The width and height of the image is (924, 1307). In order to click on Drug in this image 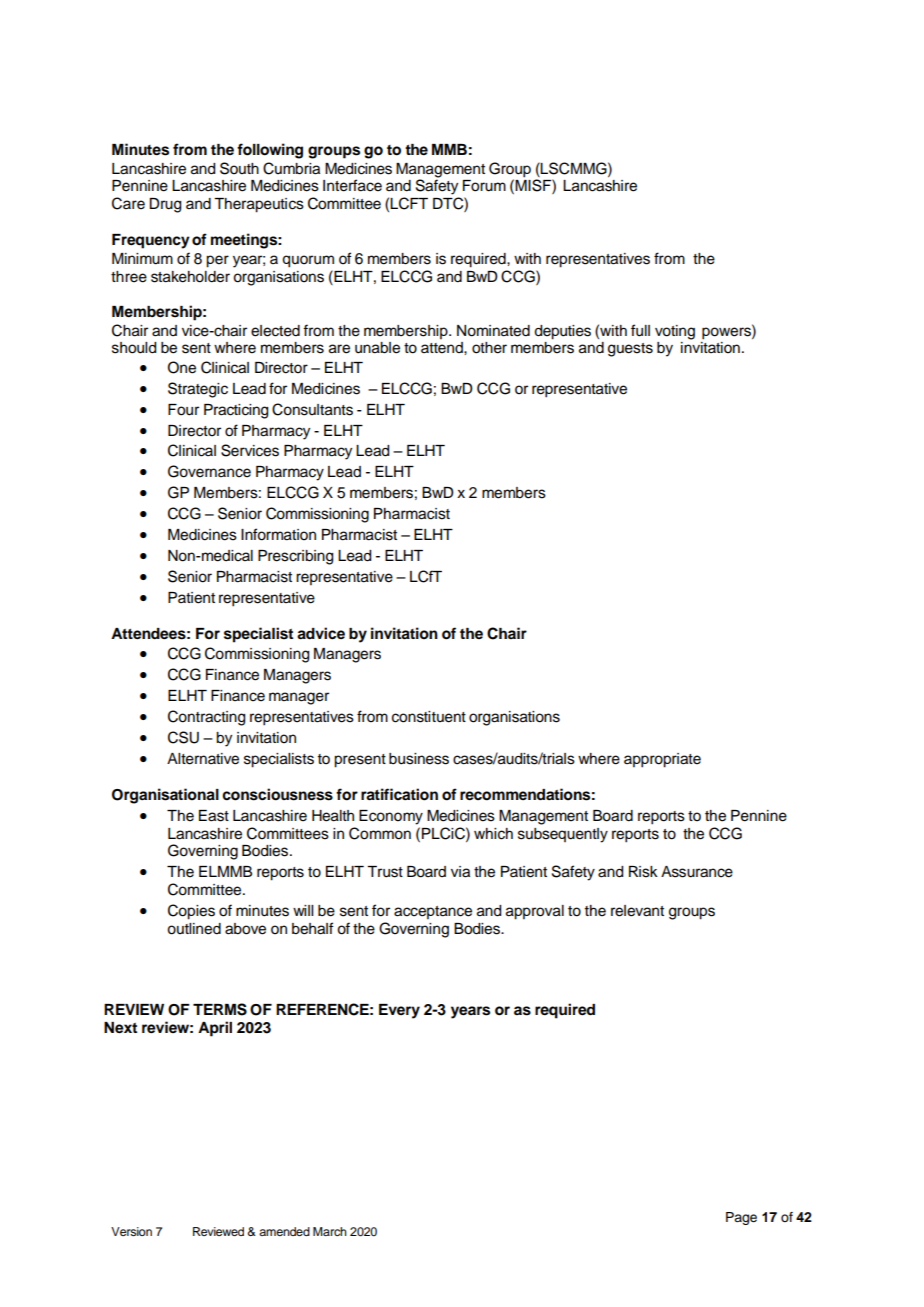, I will do `click(165, 205)`.
